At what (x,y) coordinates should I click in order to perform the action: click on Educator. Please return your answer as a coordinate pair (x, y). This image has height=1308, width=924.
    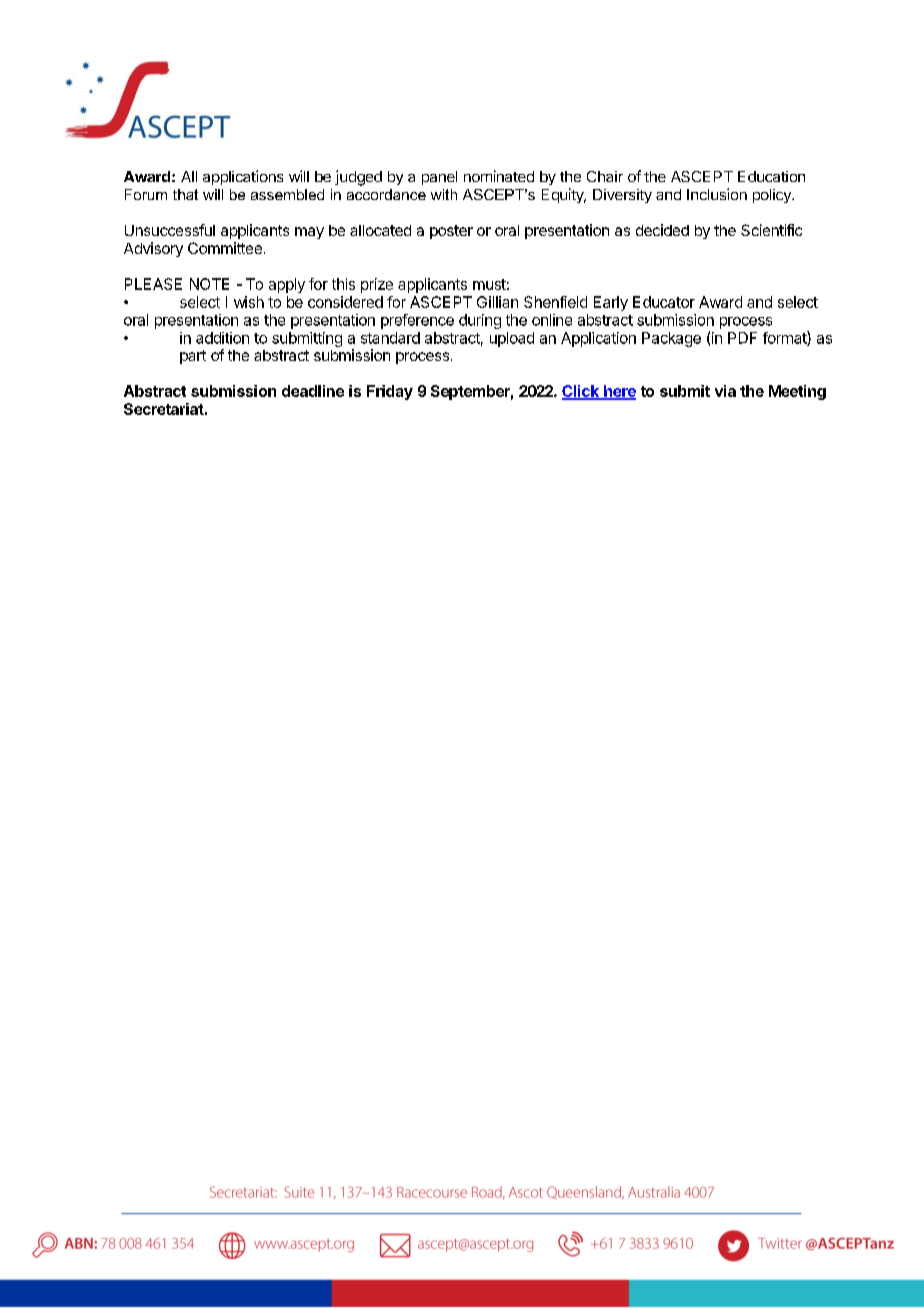
    Looking at the image, I should click on (664, 302).
